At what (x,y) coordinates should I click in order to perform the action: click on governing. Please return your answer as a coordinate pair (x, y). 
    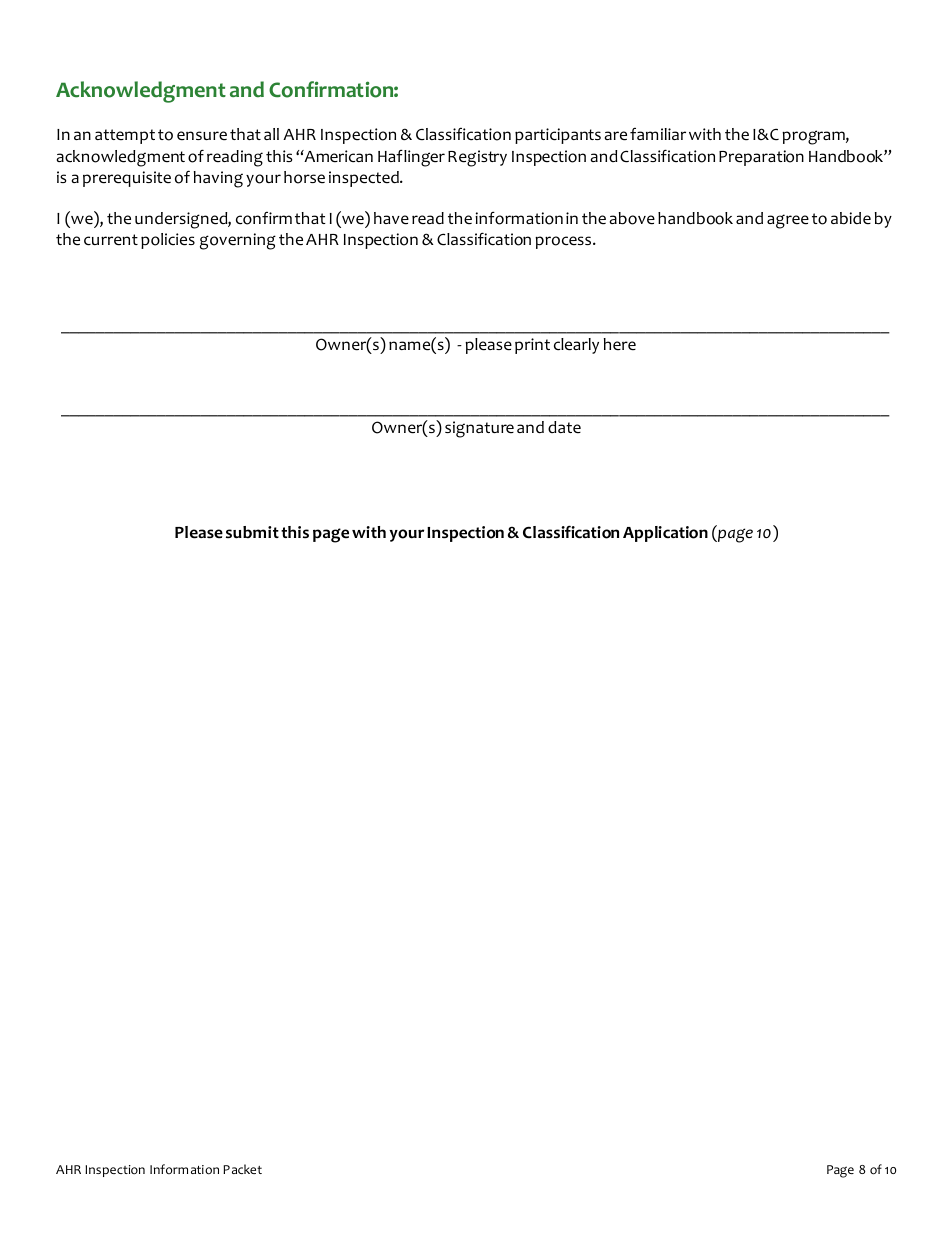
    Looking at the image, I should click on (238, 241).
